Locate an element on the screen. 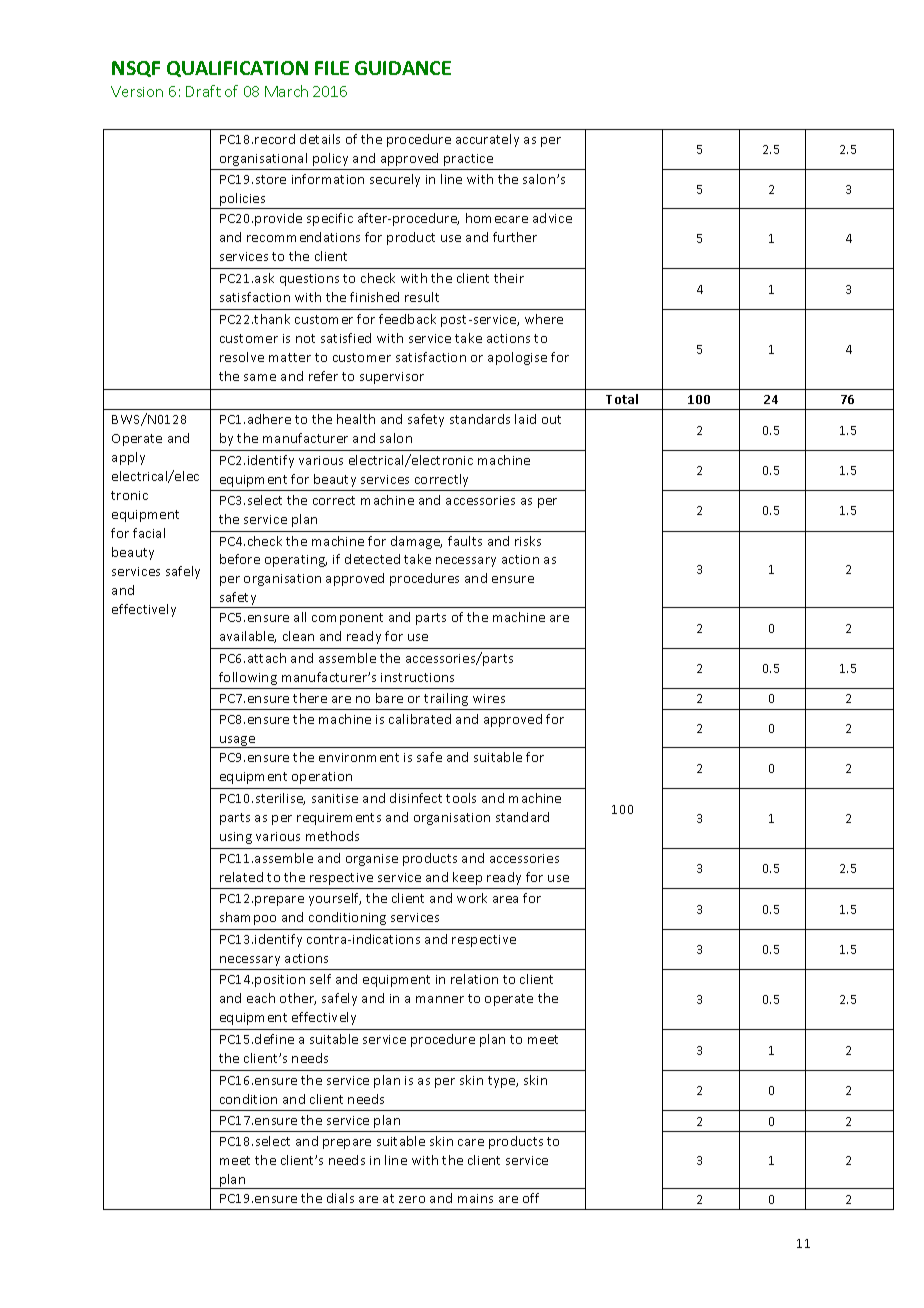  accurately is located at coordinates (487, 140).
